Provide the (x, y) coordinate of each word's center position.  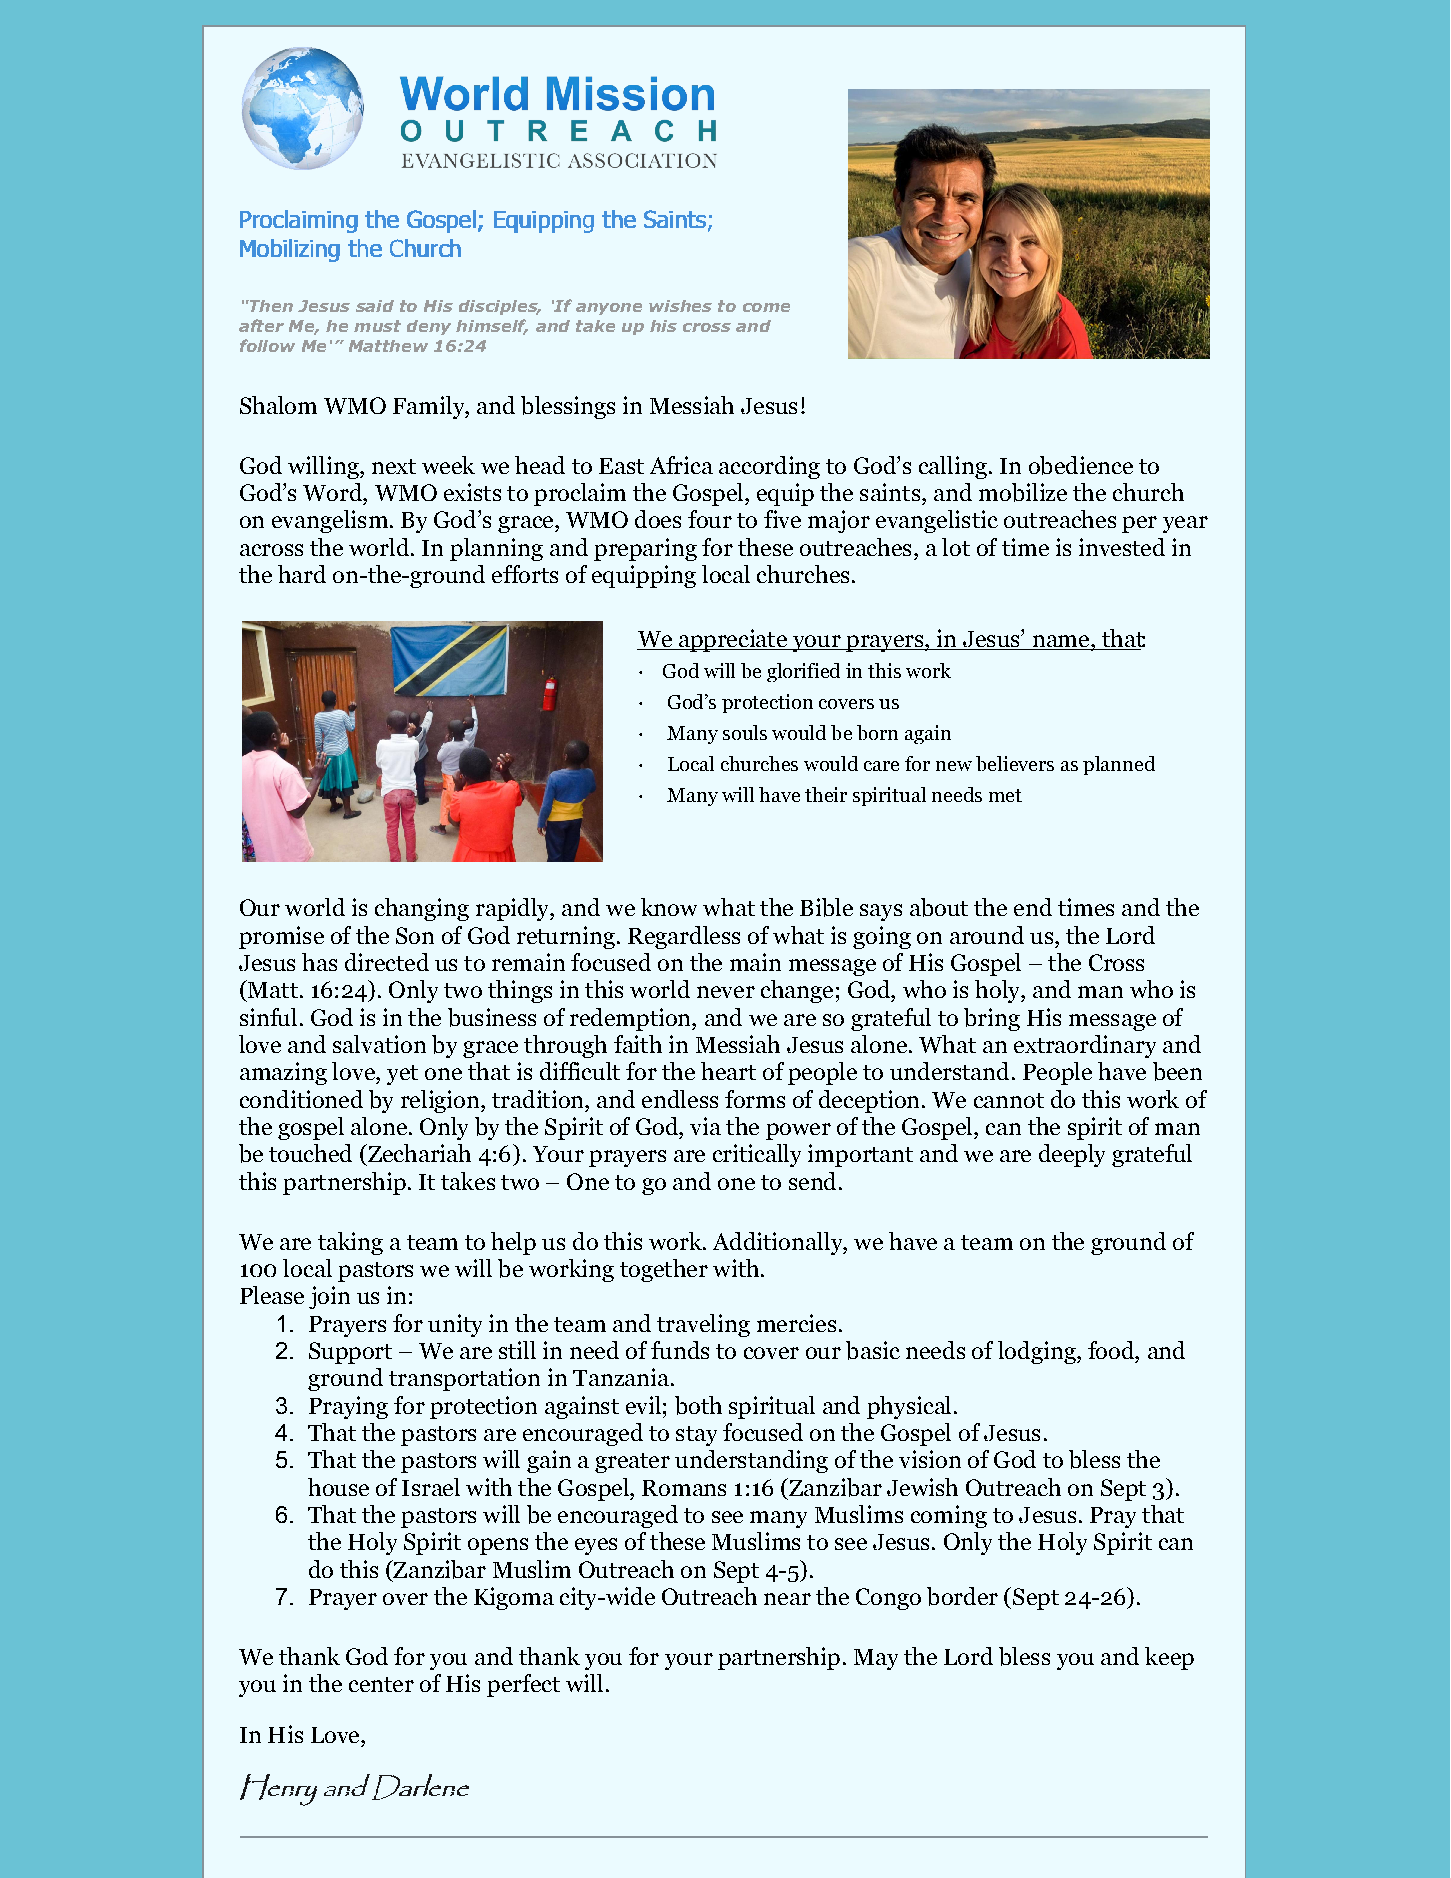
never (726, 992)
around (987, 935)
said (375, 306)
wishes (680, 306)
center (381, 1684)
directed (387, 962)
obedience (1081, 465)
